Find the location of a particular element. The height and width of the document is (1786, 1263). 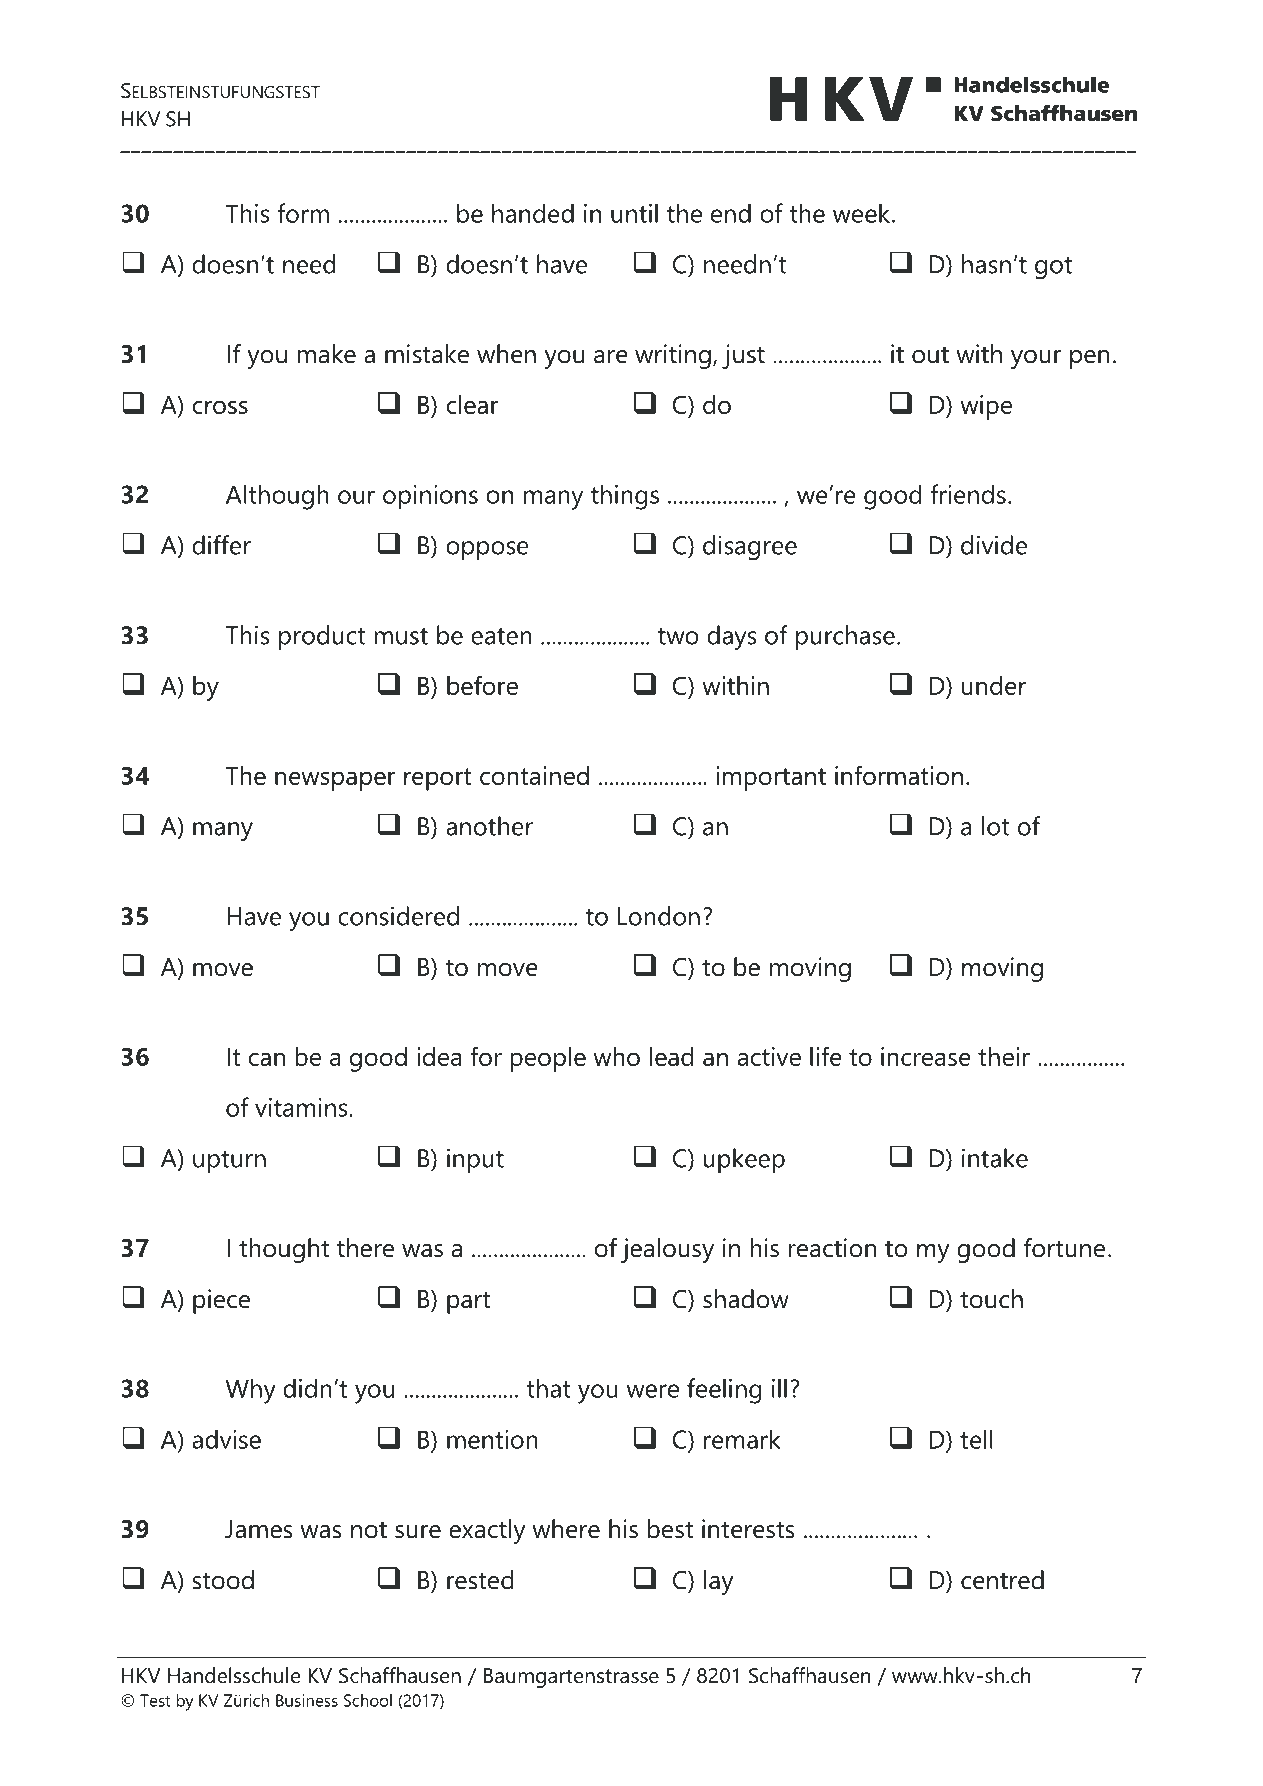

London is located at coordinates (659, 916).
